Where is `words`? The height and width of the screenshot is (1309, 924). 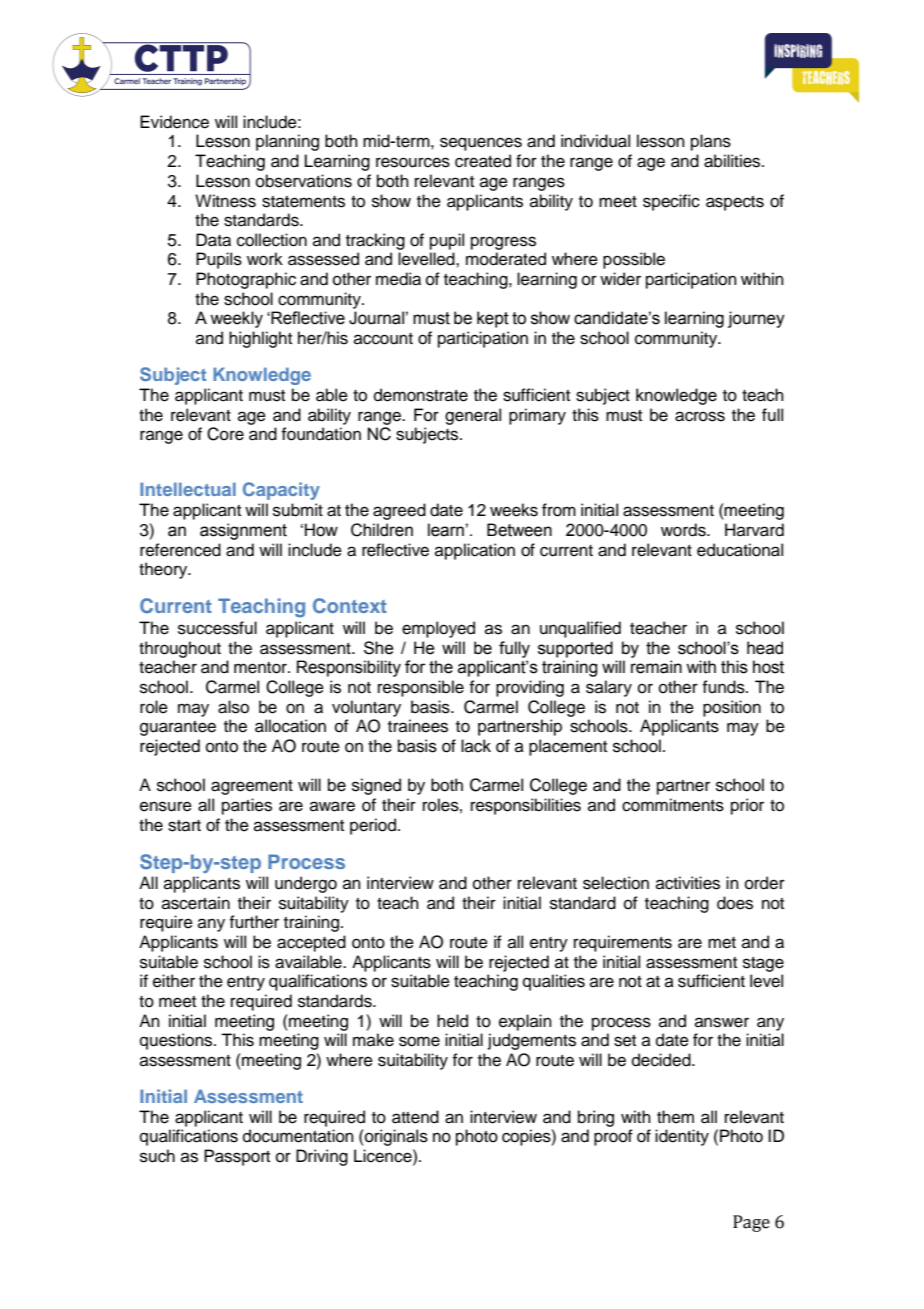
words is located at coordinates (684, 530).
